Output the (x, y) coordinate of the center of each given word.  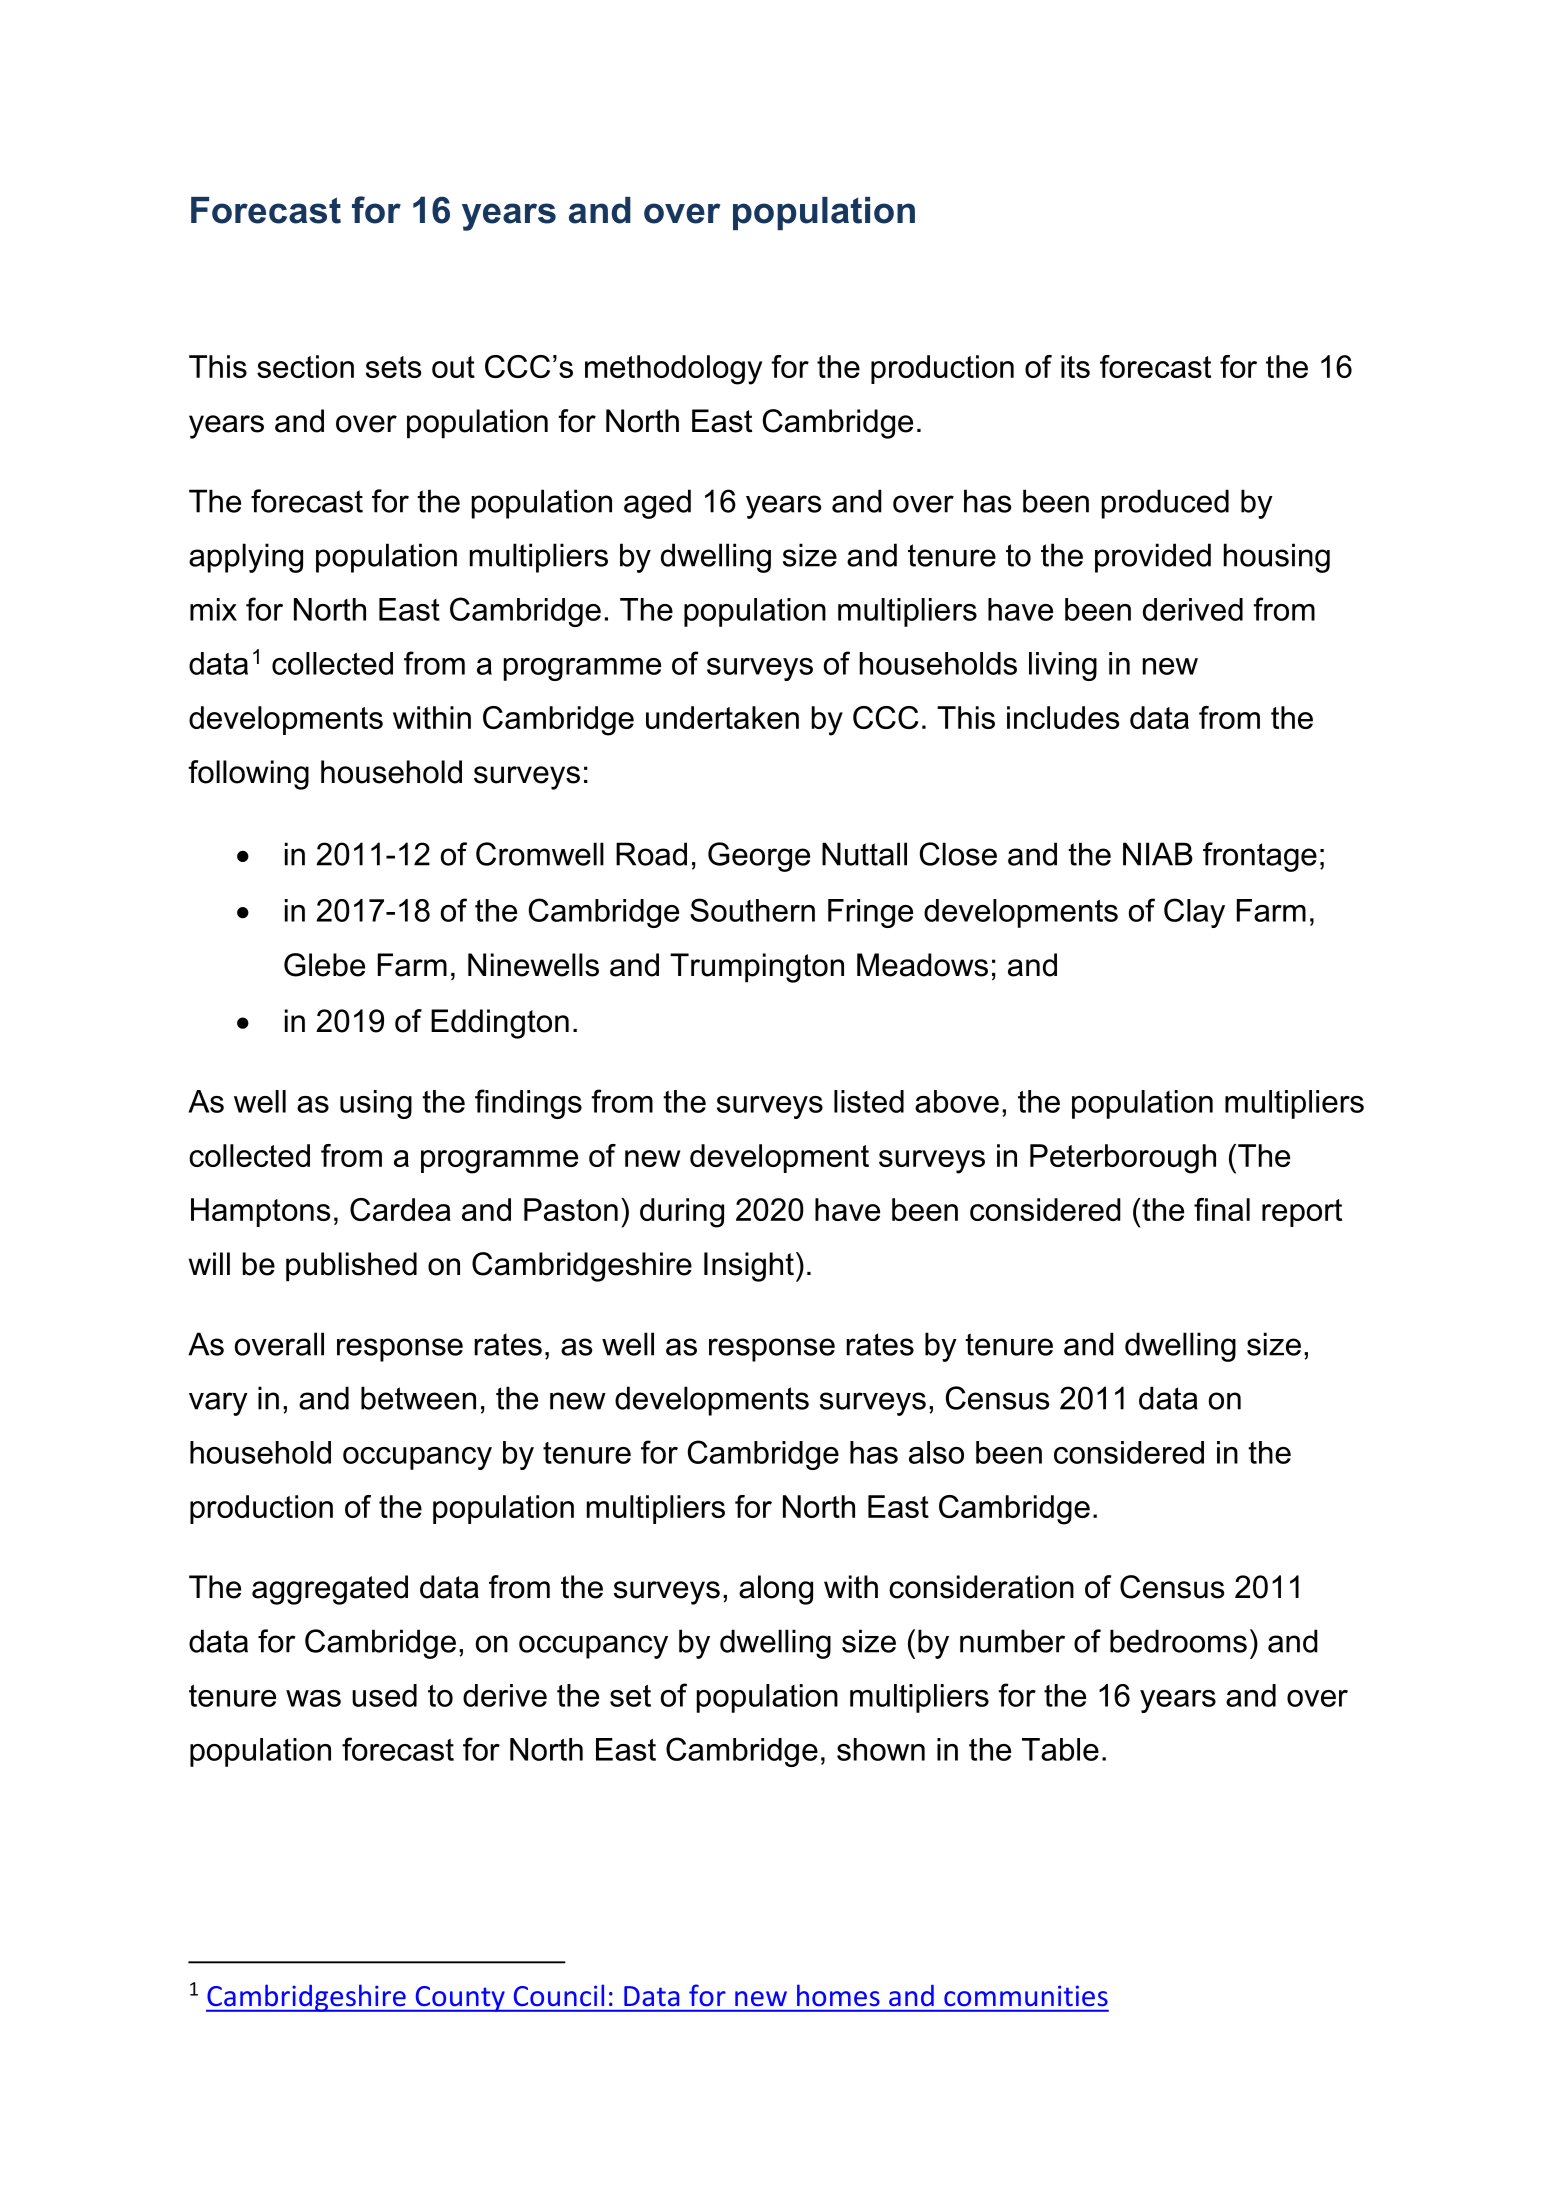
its (1075, 366)
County (460, 1999)
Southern (752, 910)
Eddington (500, 1024)
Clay (1194, 913)
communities (1026, 1995)
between (418, 1398)
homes (838, 1995)
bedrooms (1178, 1641)
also (936, 1452)
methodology (673, 370)
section (305, 366)
